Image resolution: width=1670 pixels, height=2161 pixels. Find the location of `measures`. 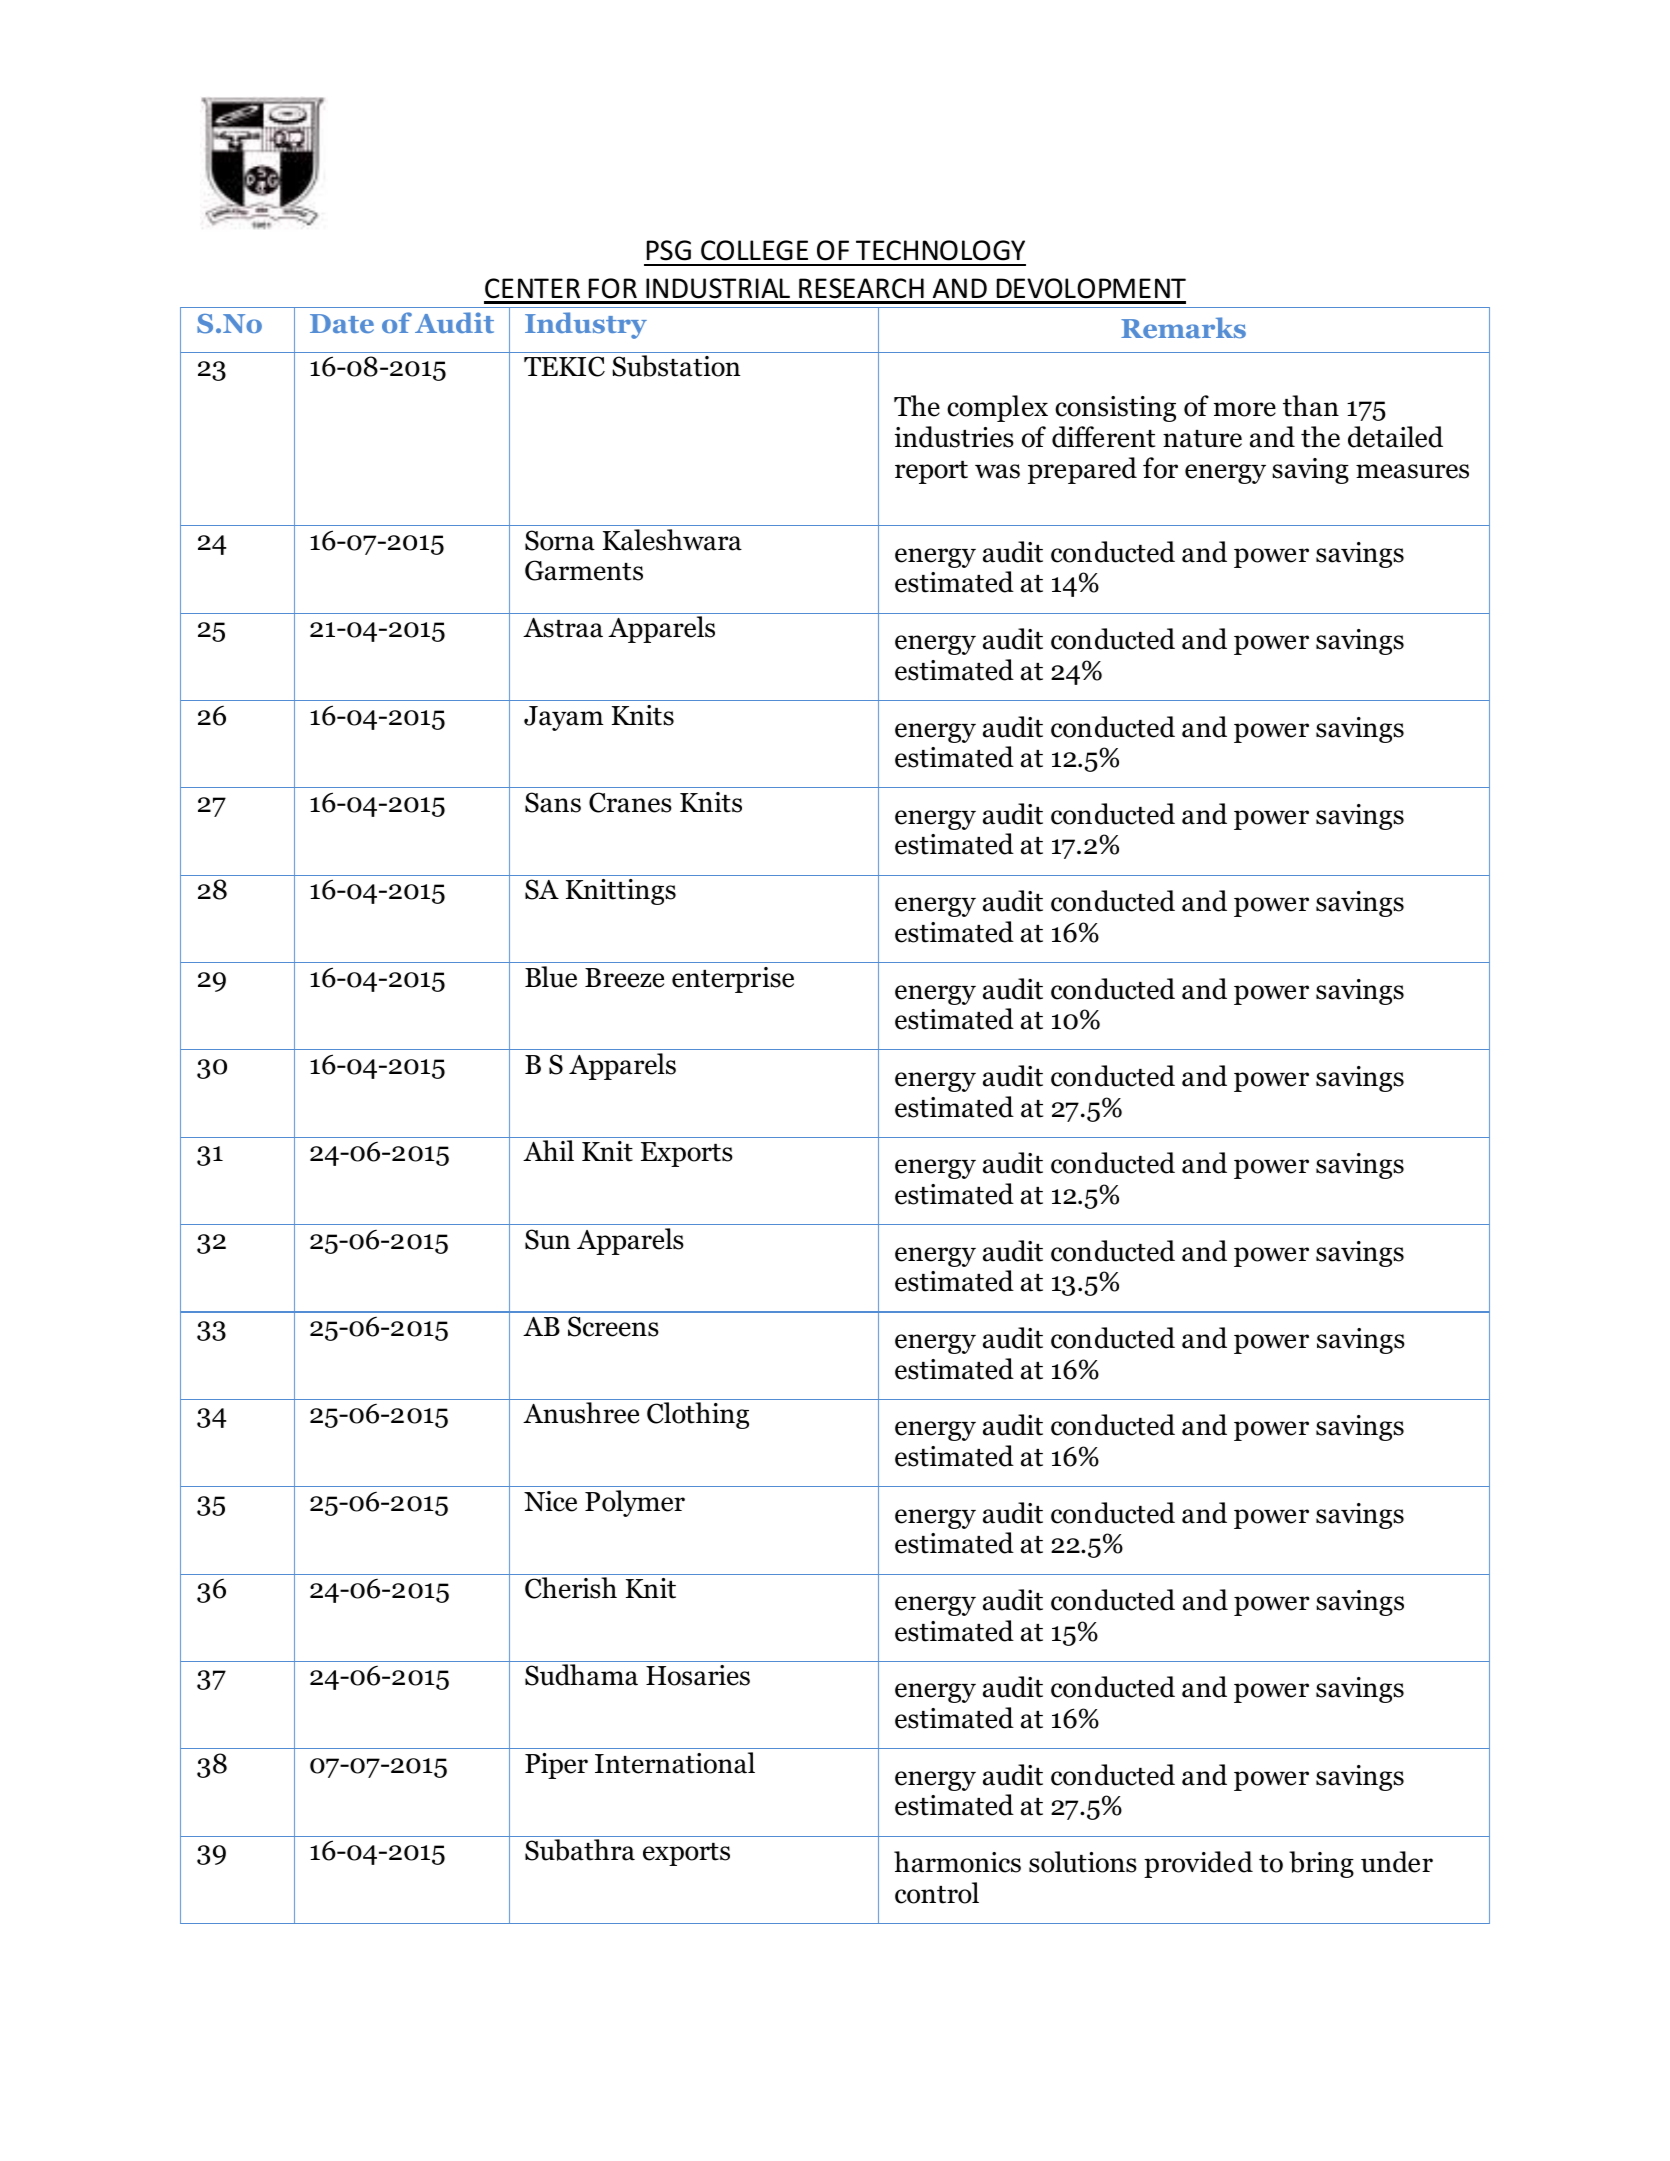

measures is located at coordinates (1412, 471).
